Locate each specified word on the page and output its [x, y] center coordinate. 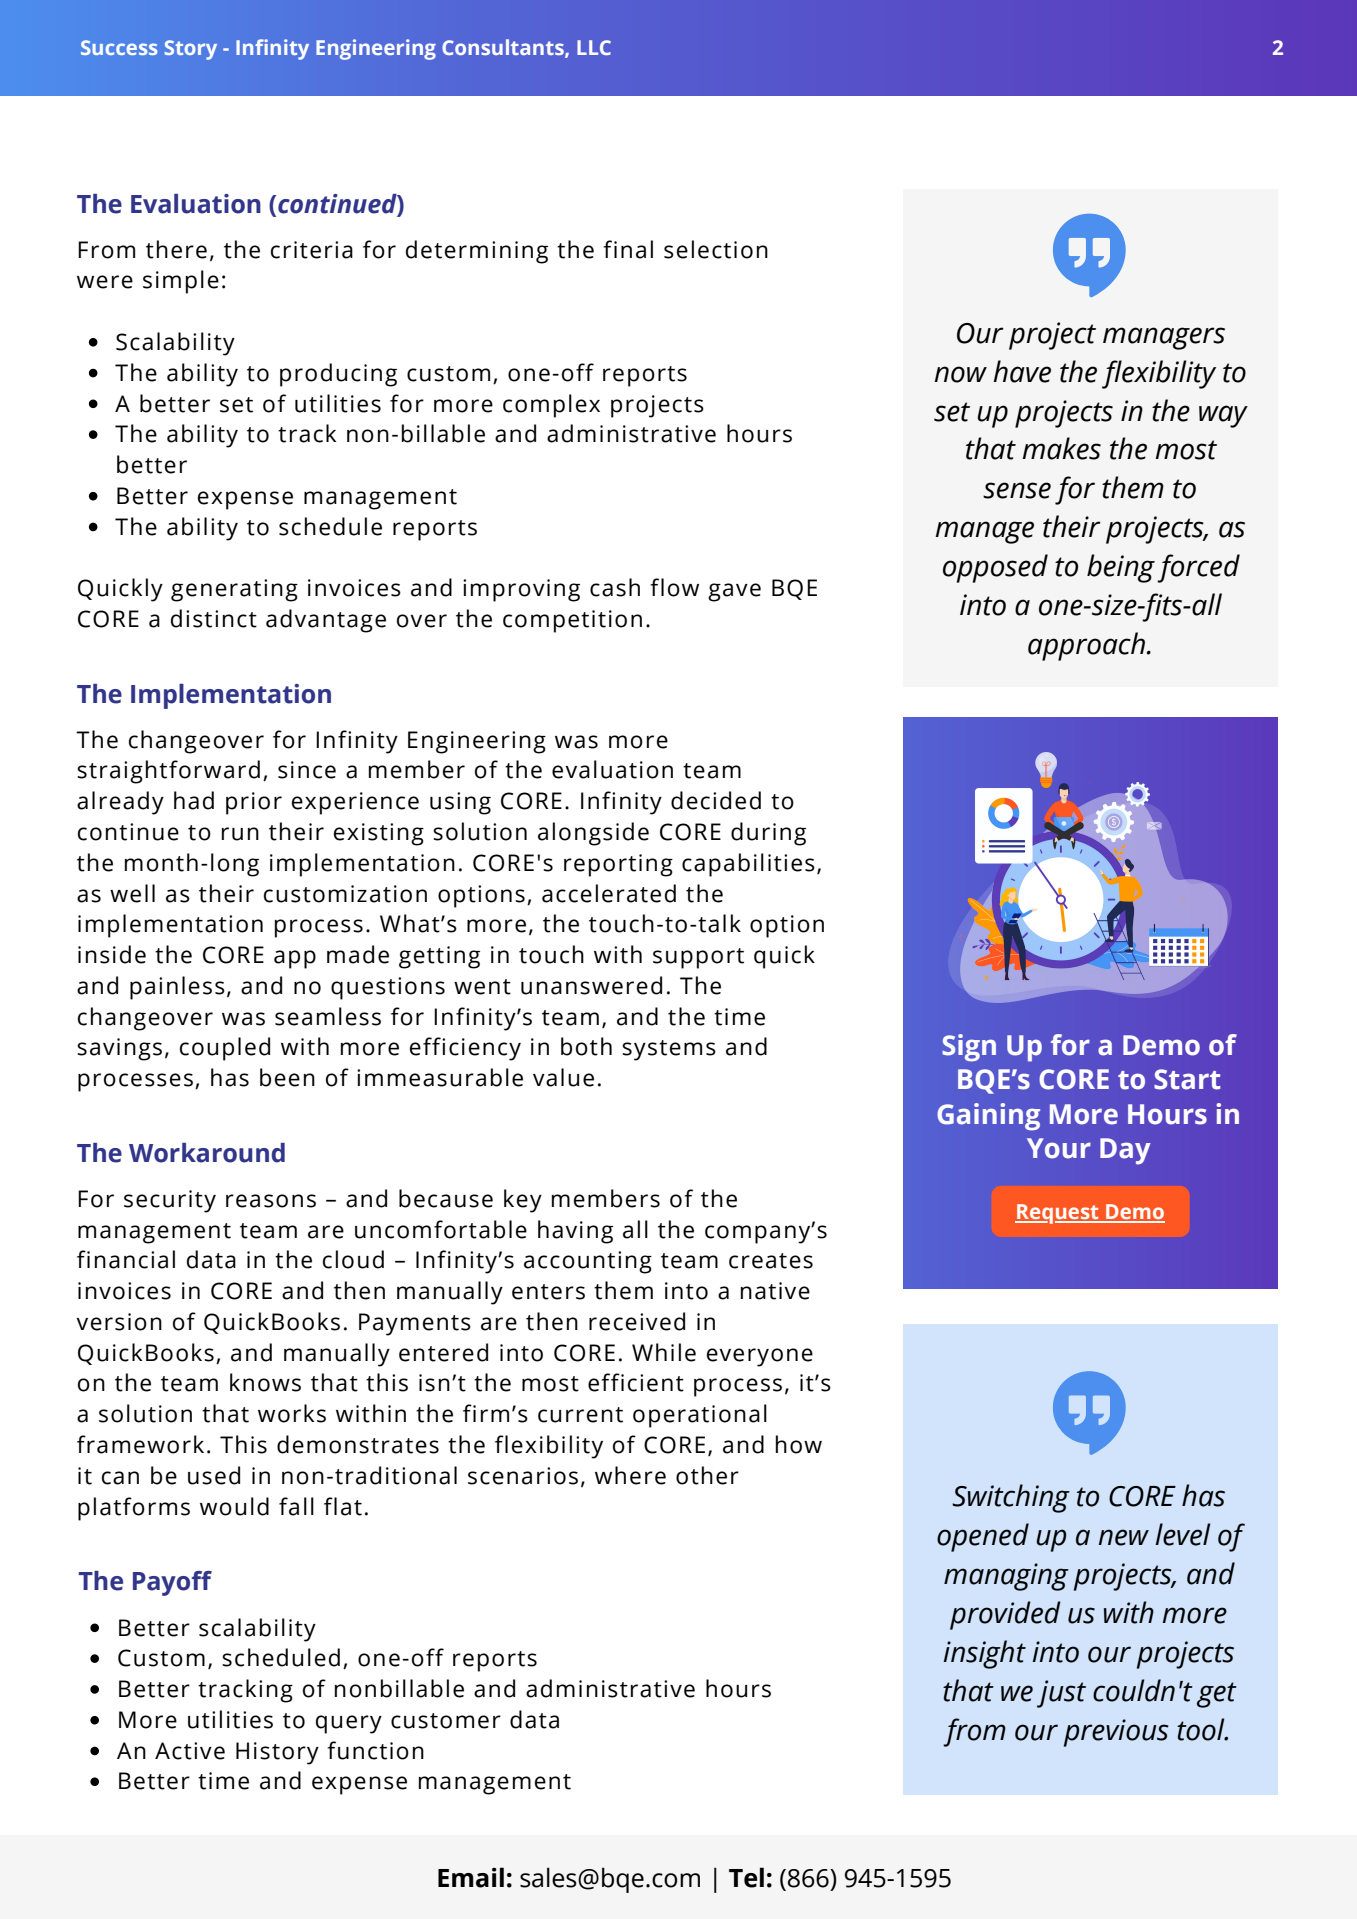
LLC [594, 47]
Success [119, 47]
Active [190, 1751]
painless [177, 988]
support [698, 958]
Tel [746, 1877]
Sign [969, 1048]
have [1022, 371]
